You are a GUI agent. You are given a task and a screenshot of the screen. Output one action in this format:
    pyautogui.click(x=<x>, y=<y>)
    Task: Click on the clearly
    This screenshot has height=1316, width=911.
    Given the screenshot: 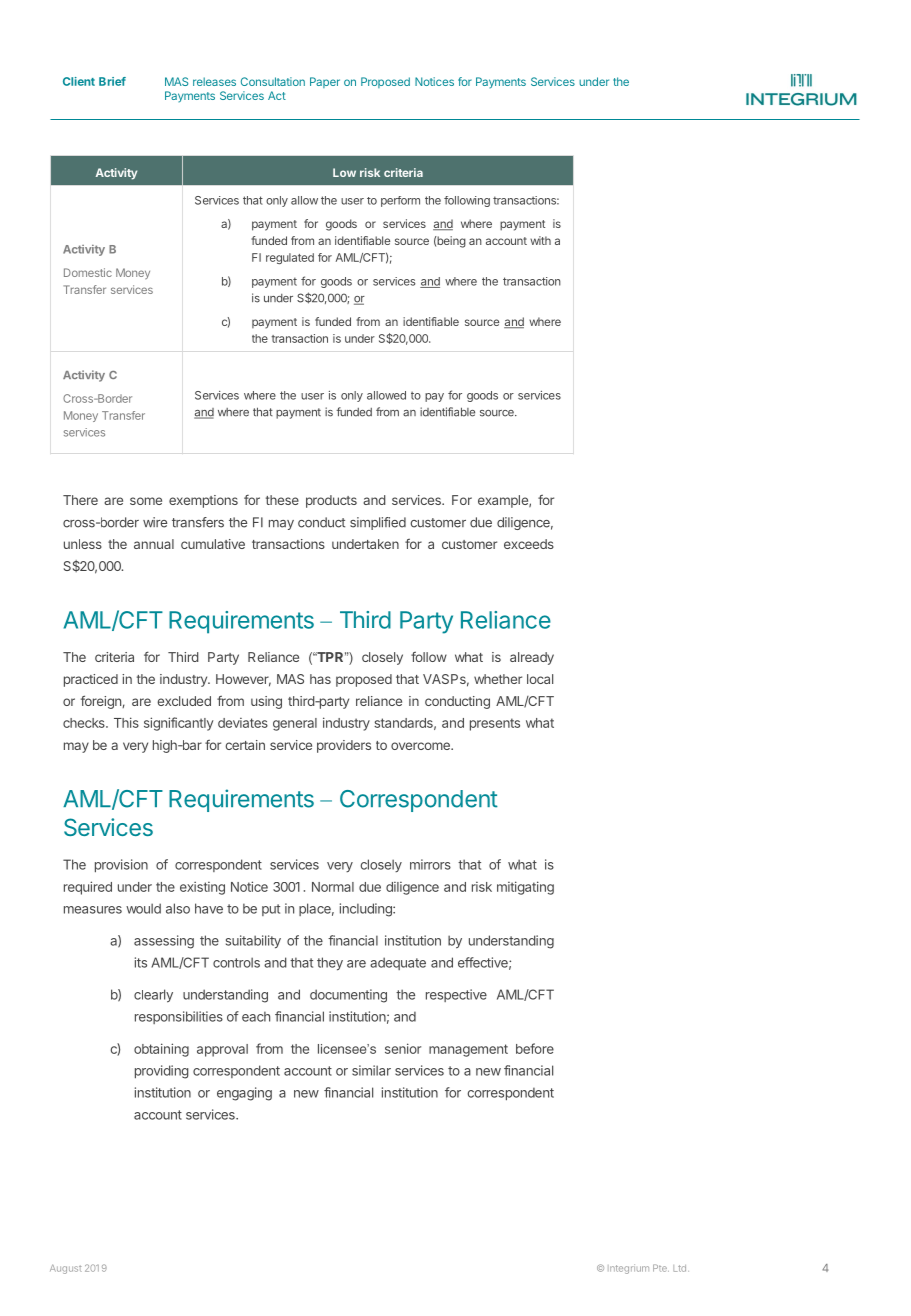 What is the action you would take?
    pyautogui.click(x=153, y=996)
